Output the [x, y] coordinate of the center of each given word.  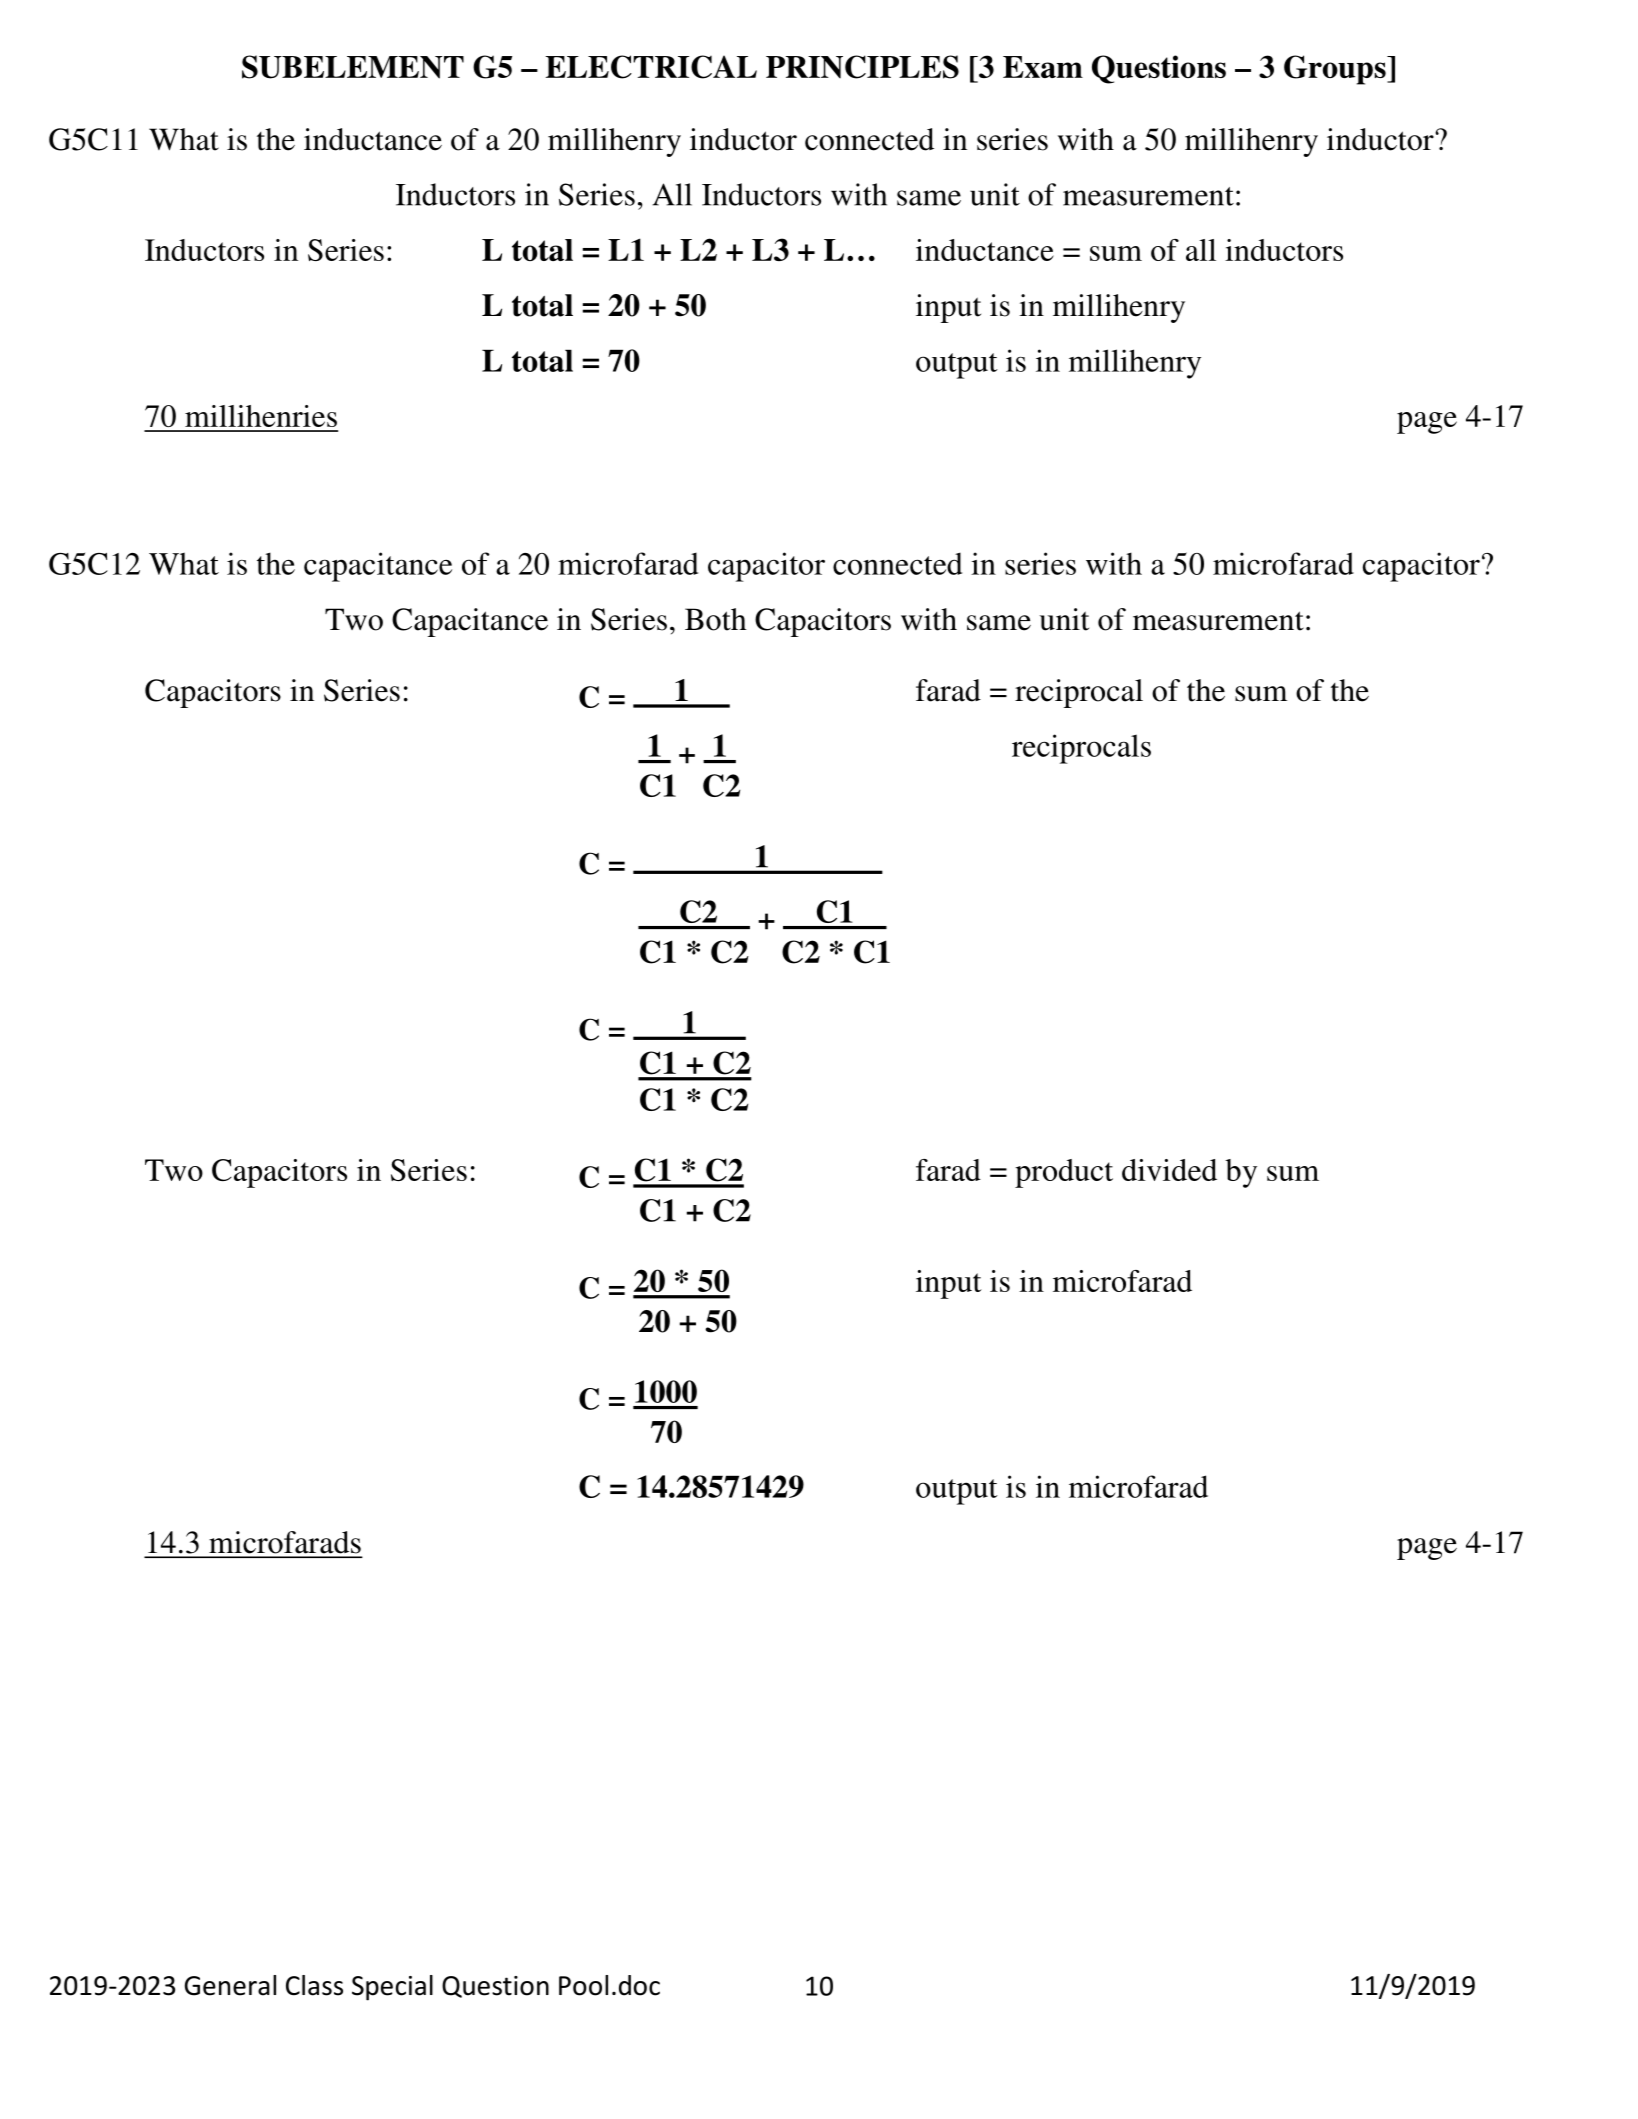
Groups [1336, 70]
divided [1169, 1170]
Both [716, 619]
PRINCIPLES [862, 67]
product [1064, 1173]
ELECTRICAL [651, 67]
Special [392, 1988]
